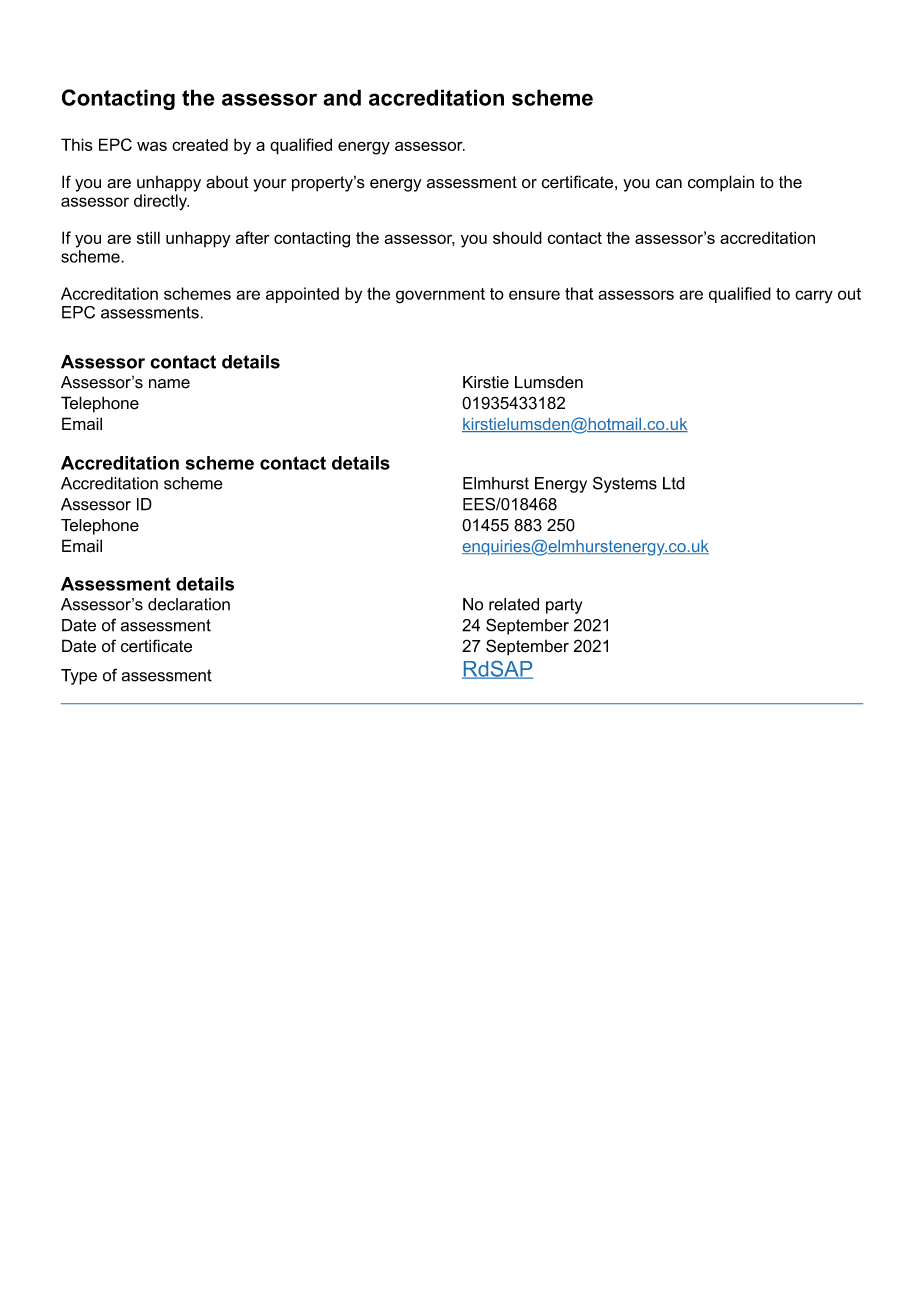 Image resolution: width=924 pixels, height=1304 pixels. I want to click on complain, so click(721, 183).
